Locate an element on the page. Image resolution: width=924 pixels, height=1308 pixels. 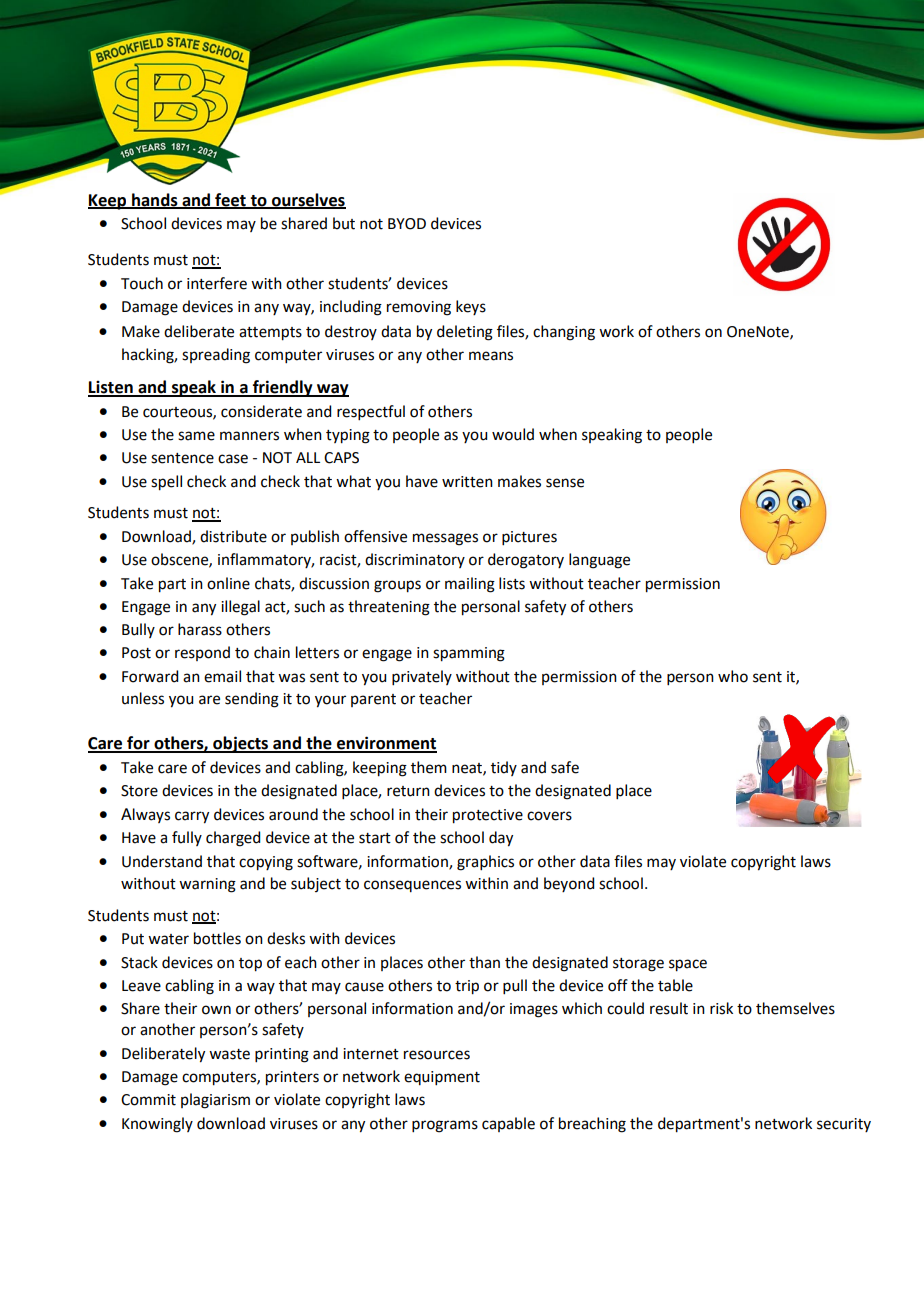
plagiarism is located at coordinates (215, 1101).
